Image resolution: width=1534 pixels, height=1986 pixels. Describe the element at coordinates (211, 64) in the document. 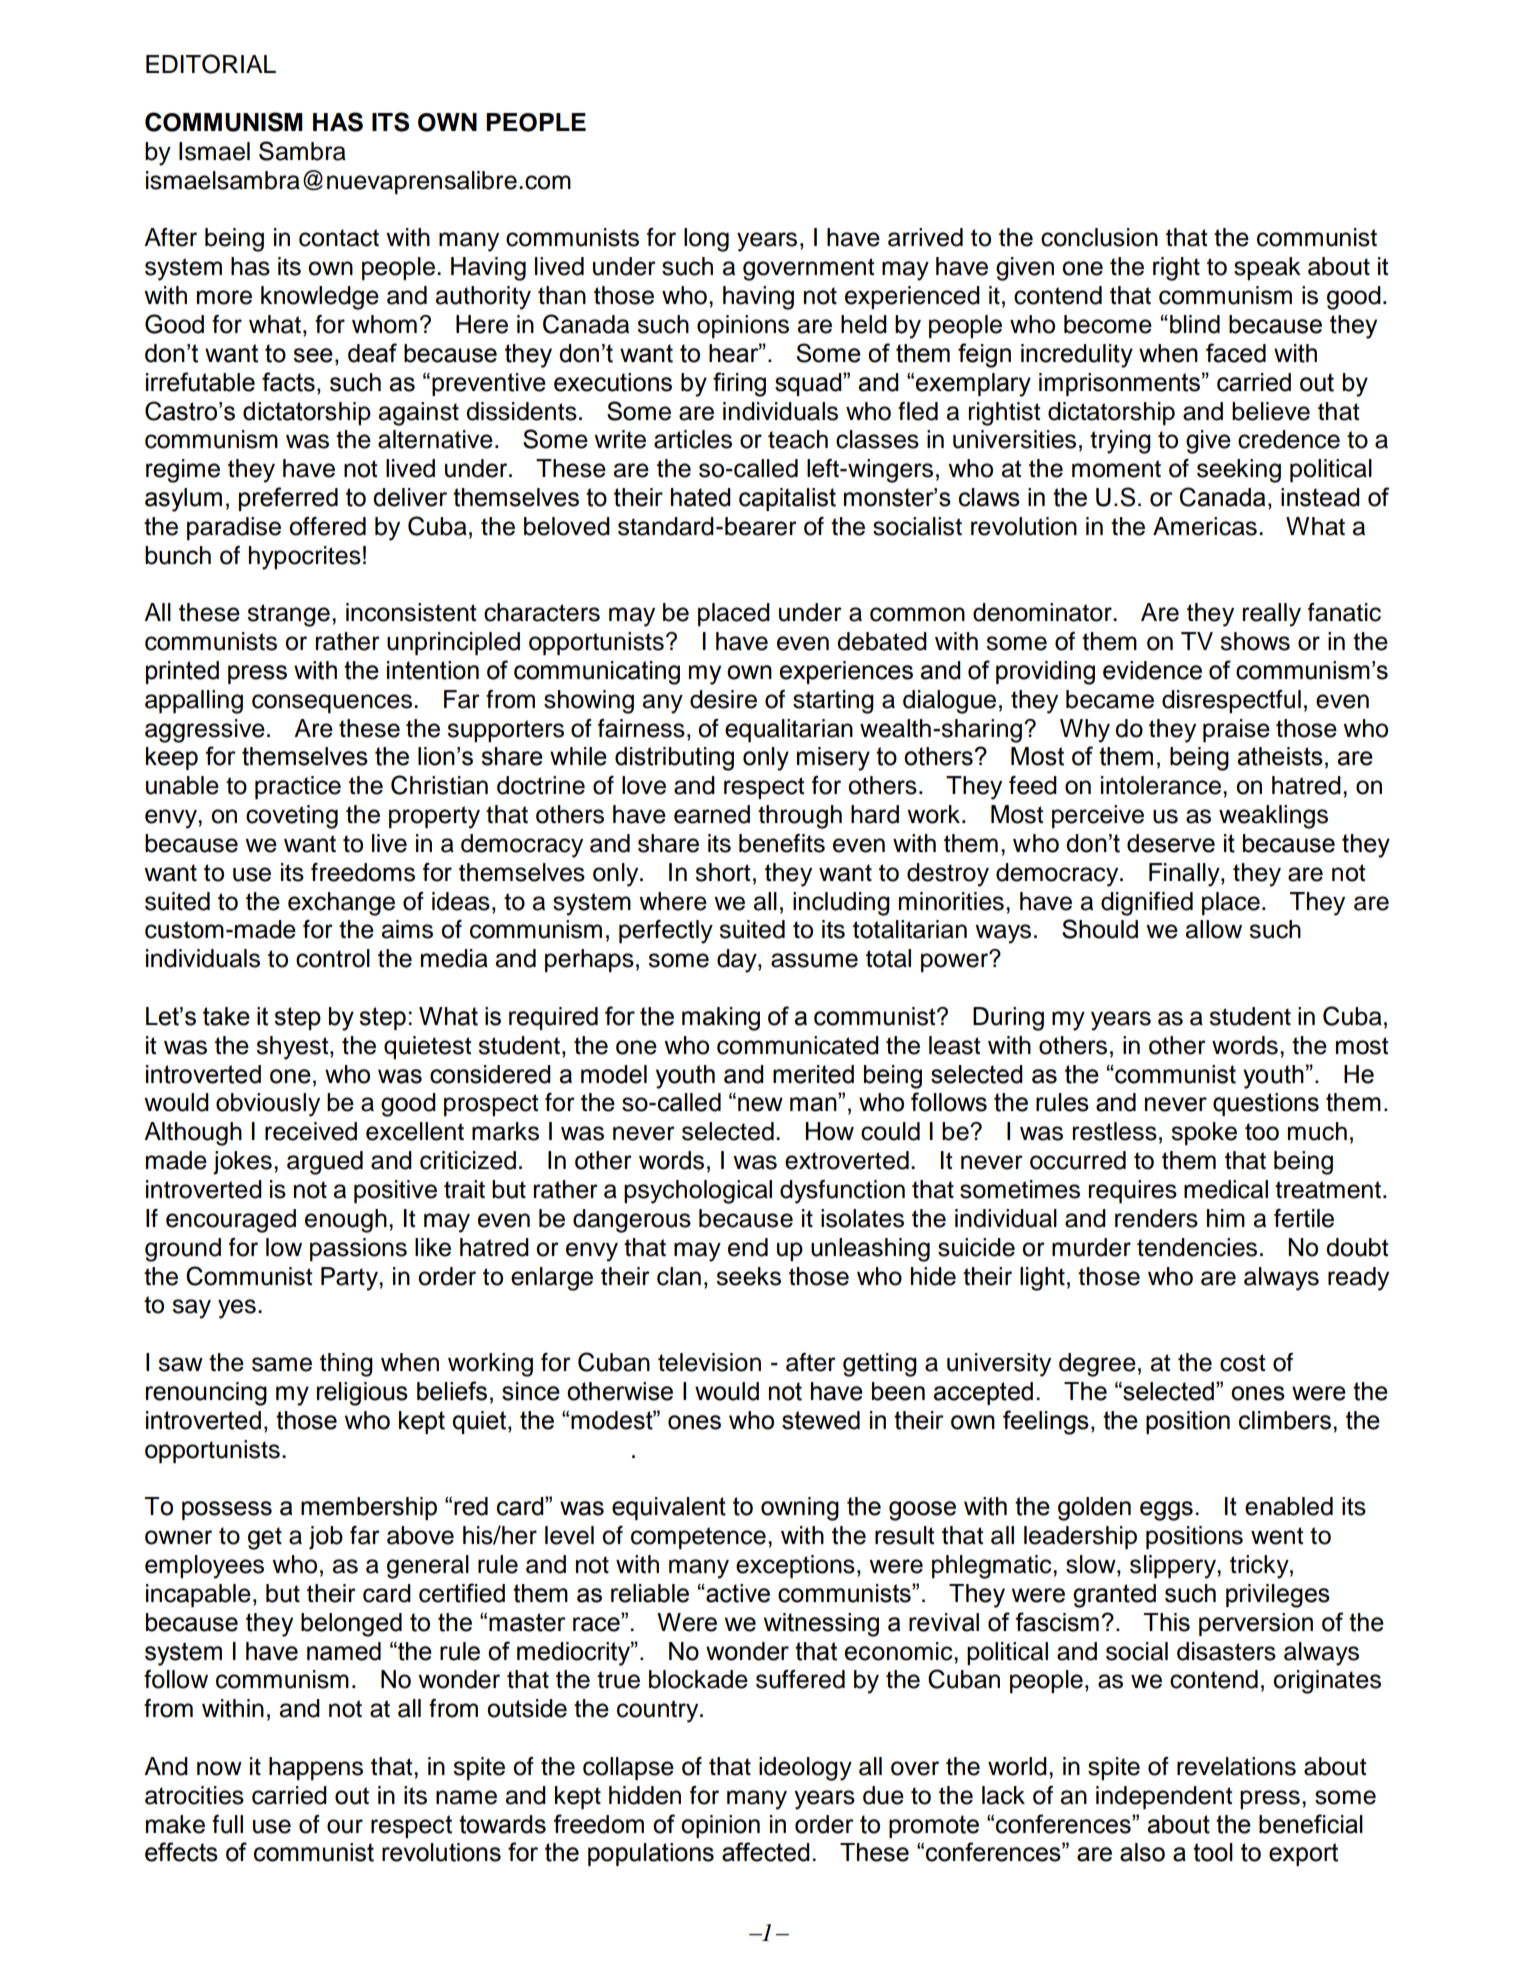

I see `EDITORIAL` at that location.
